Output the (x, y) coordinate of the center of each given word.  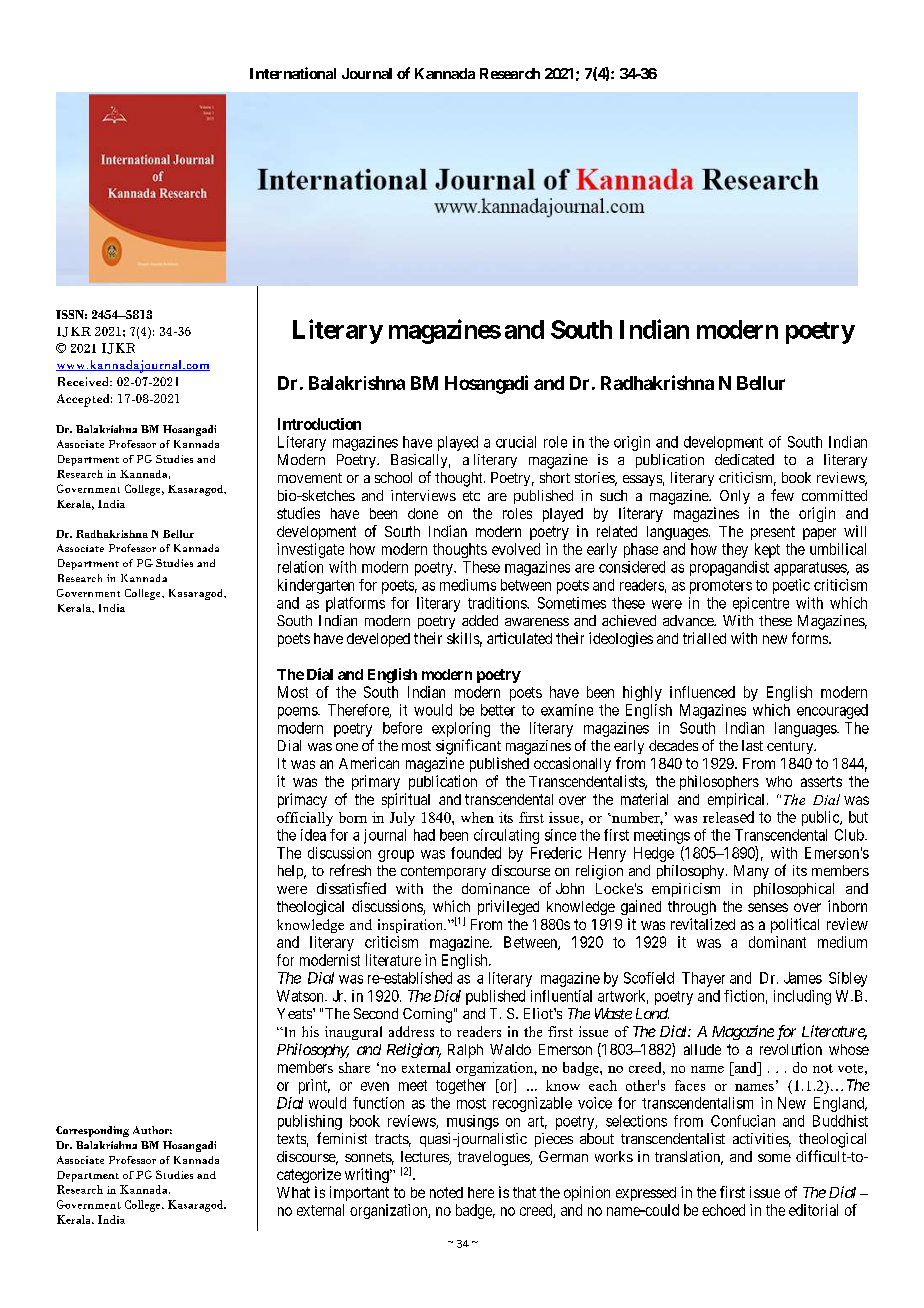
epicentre (761, 604)
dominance (496, 888)
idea (313, 835)
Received (84, 381)
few (782, 495)
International (293, 73)
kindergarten (316, 586)
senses (768, 907)
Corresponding (92, 1131)
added (480, 620)
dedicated (744, 459)
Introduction (319, 424)
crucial (516, 442)
